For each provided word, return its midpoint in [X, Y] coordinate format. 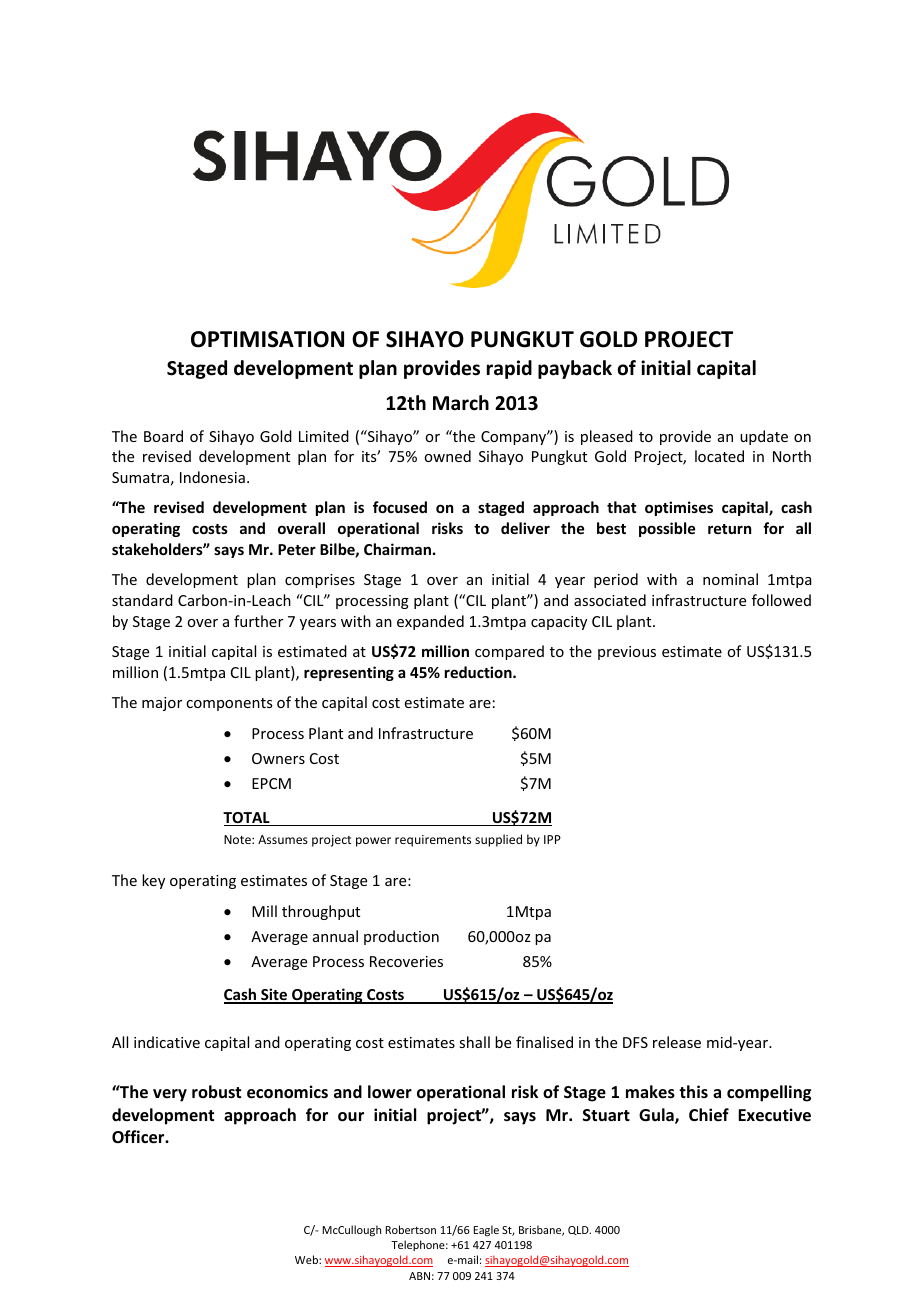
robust [216, 1091]
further [258, 621]
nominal [730, 579]
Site [274, 995]
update [764, 437]
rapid [509, 369]
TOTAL [247, 819]
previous [627, 653]
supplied [498, 840]
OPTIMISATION [267, 339]
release [677, 1042]
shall [474, 1042]
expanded [430, 622]
